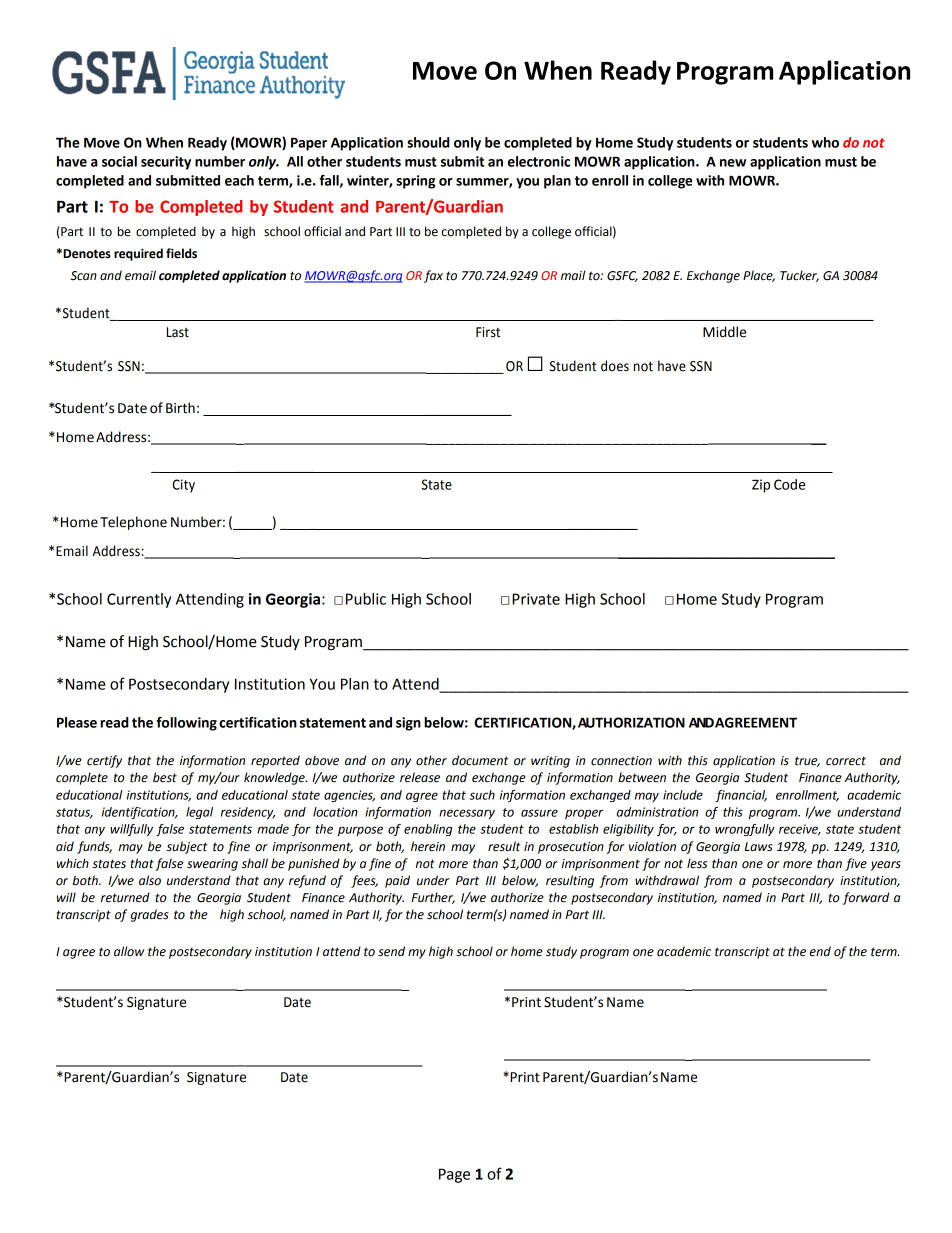  Describe the element at coordinates (454, 1175) in the screenshot. I see `Page` at that location.
